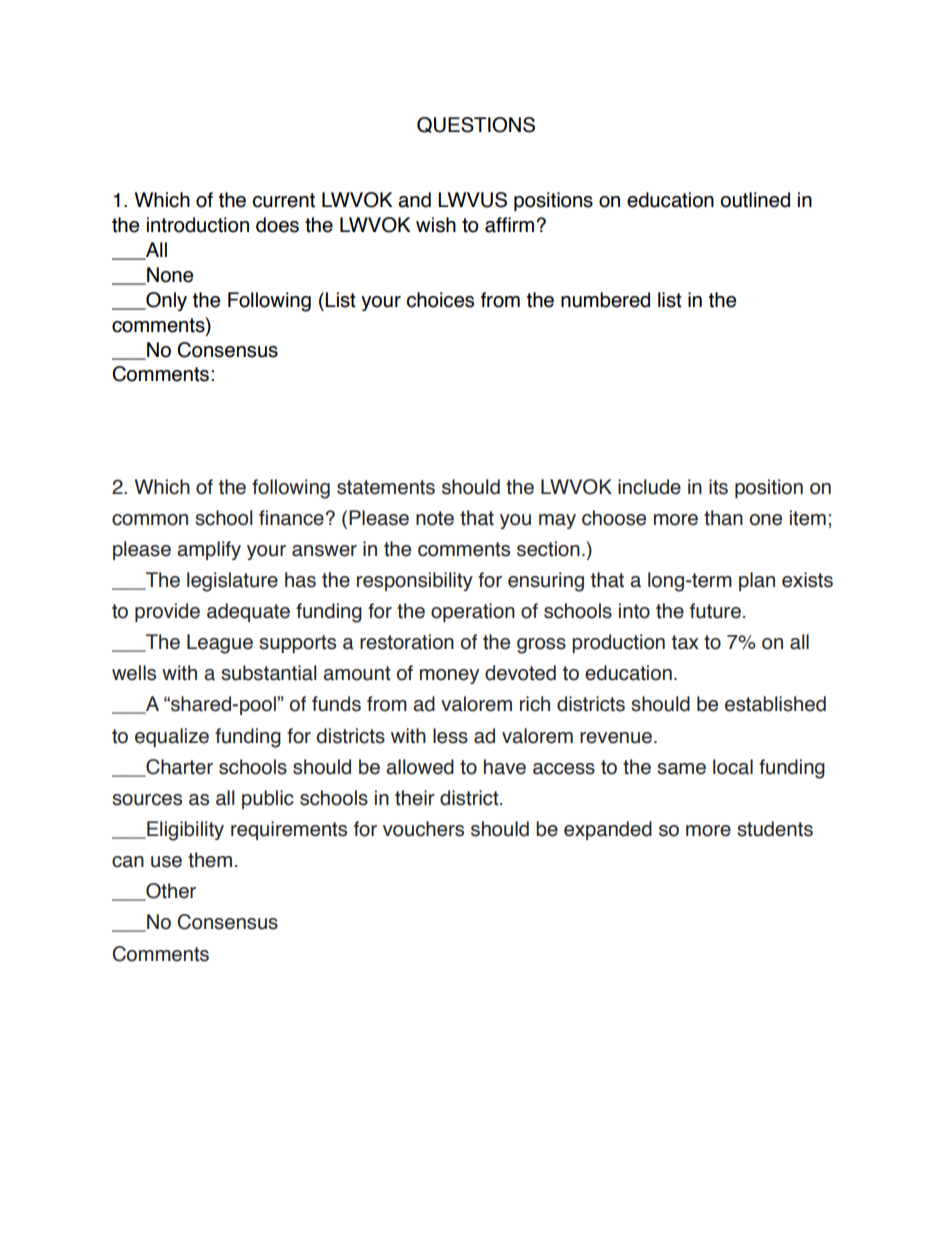 The image size is (952, 1233). I want to click on outlined, so click(755, 200).
